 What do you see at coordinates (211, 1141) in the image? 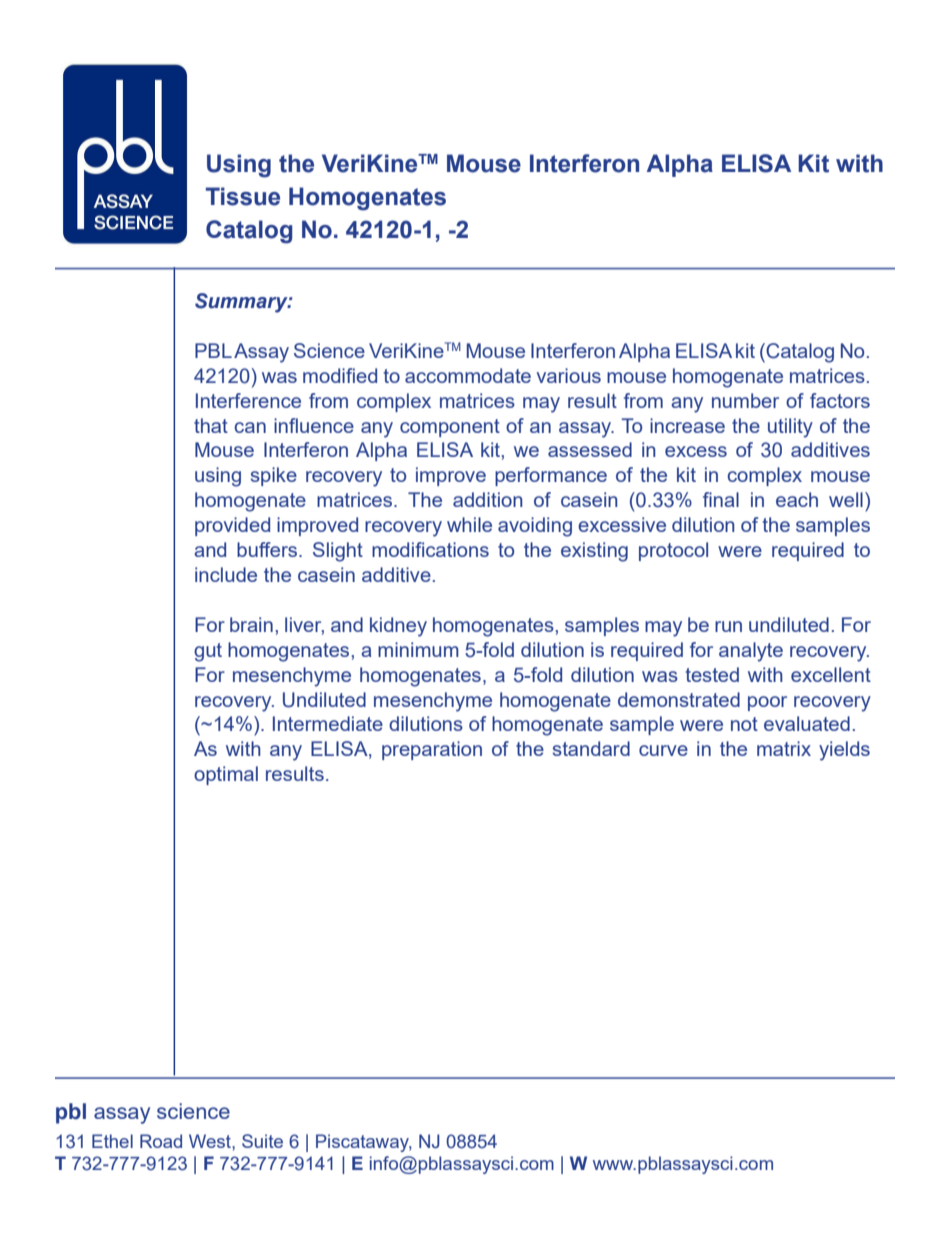
I see `West` at bounding box center [211, 1141].
